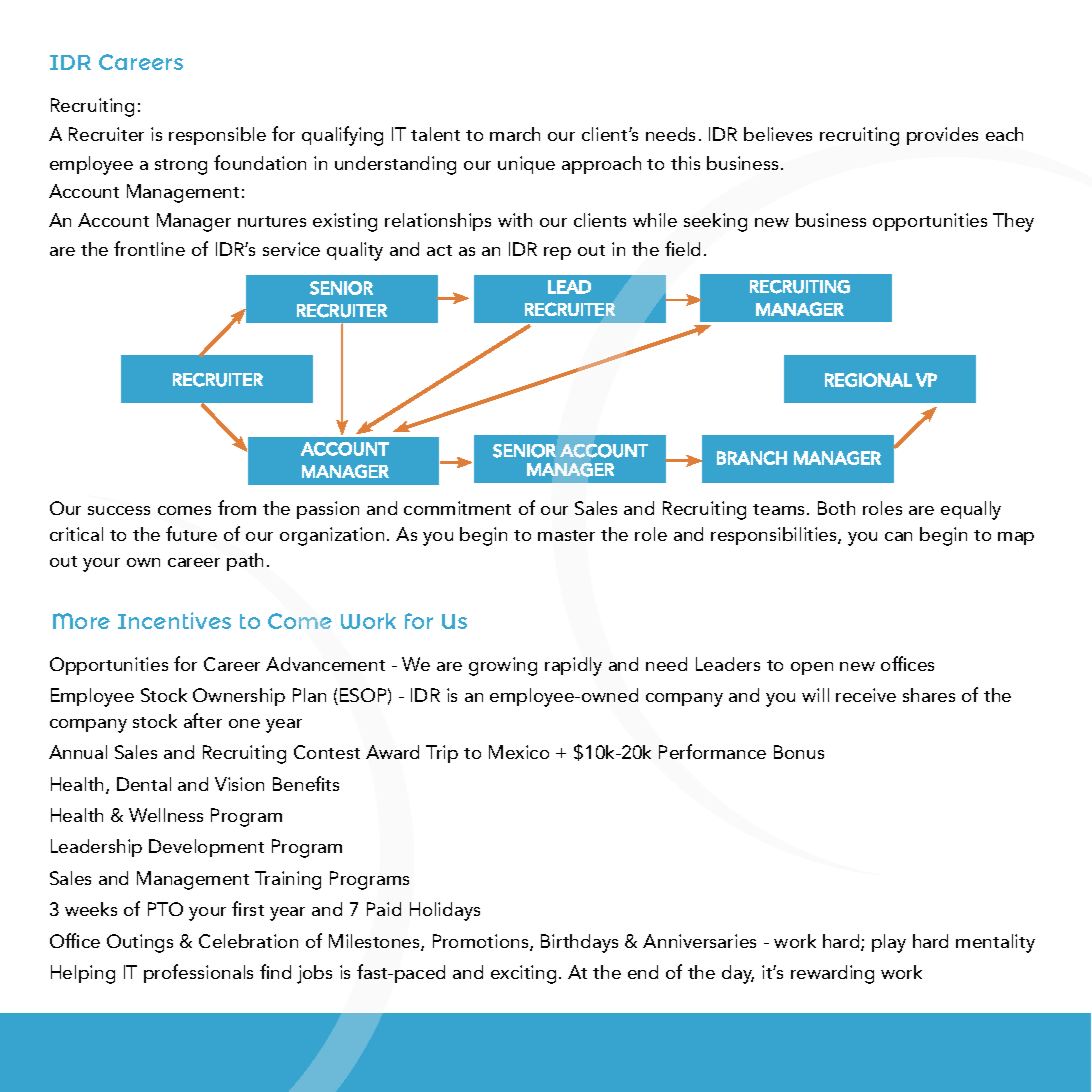 The image size is (1092, 1092). What do you see at coordinates (579, 943) in the screenshot?
I see `Birthdays` at bounding box center [579, 943].
